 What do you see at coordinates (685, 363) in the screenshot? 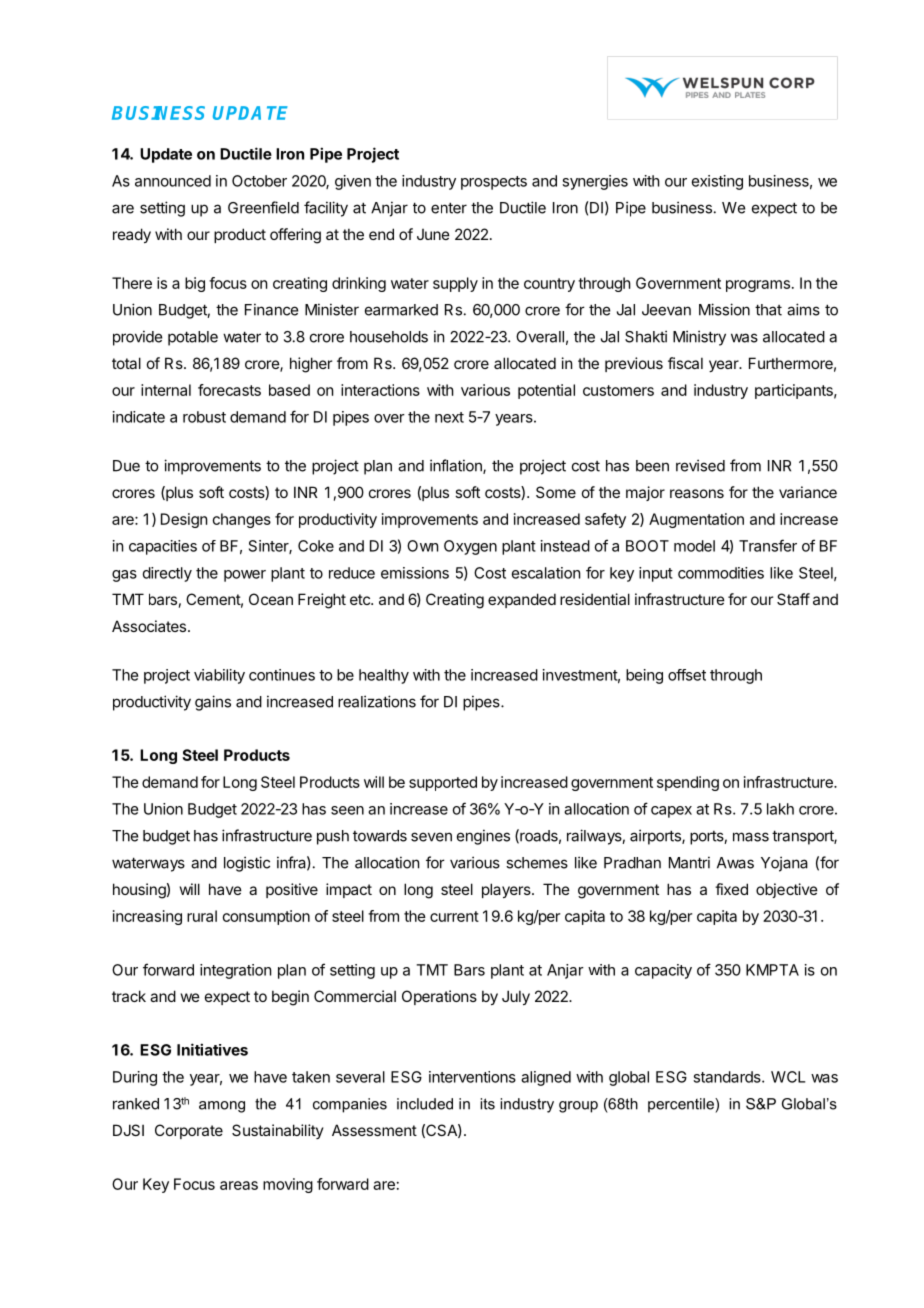
I see `fiscal` at bounding box center [685, 363].
